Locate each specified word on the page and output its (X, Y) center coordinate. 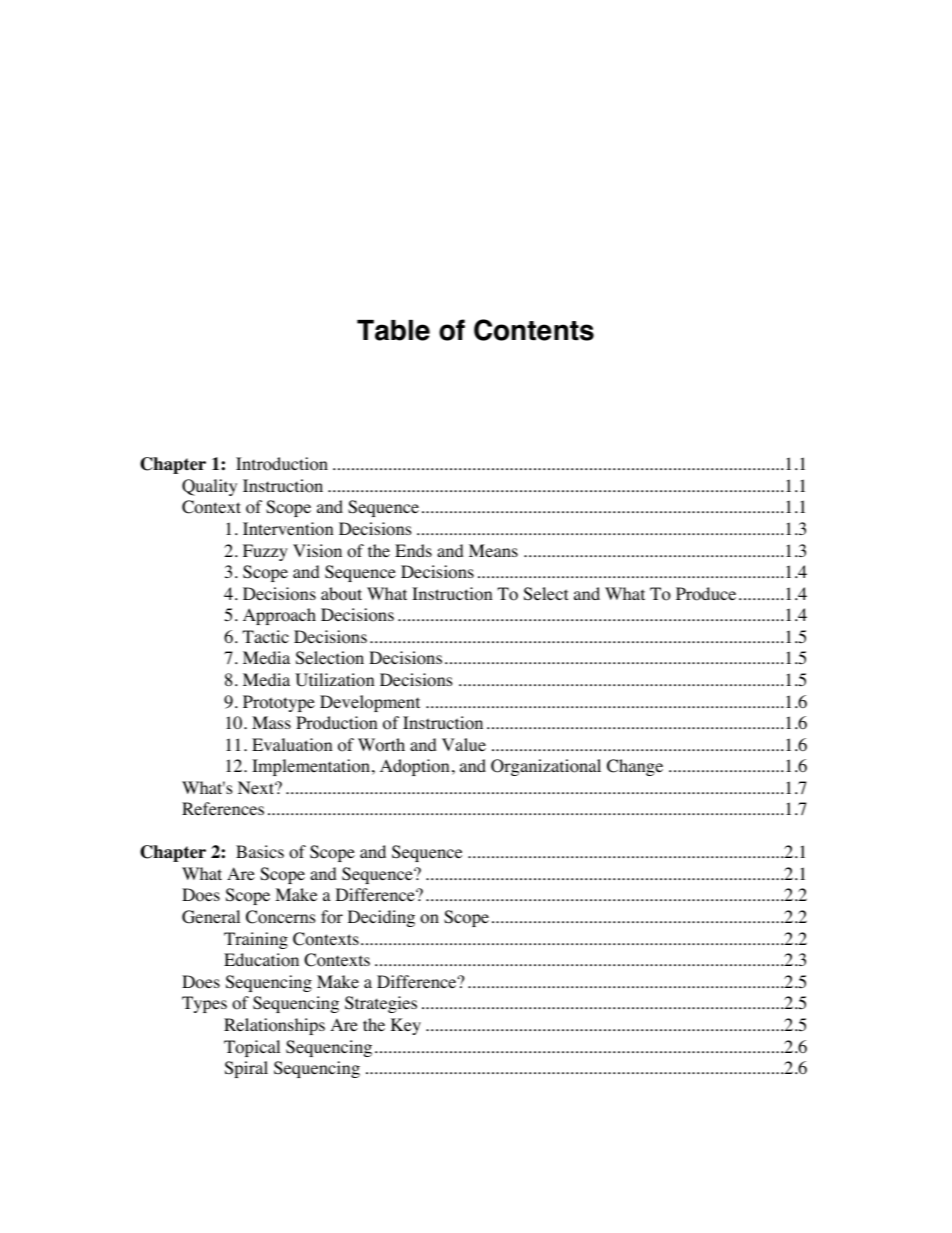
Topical (252, 1048)
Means (493, 550)
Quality (209, 487)
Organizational (546, 767)
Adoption (414, 767)
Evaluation (292, 745)
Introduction (282, 464)
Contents (534, 330)
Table (393, 330)
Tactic (265, 636)
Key (406, 1026)
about (341, 594)
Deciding (381, 918)
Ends (413, 550)
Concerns (281, 917)
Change (635, 767)
